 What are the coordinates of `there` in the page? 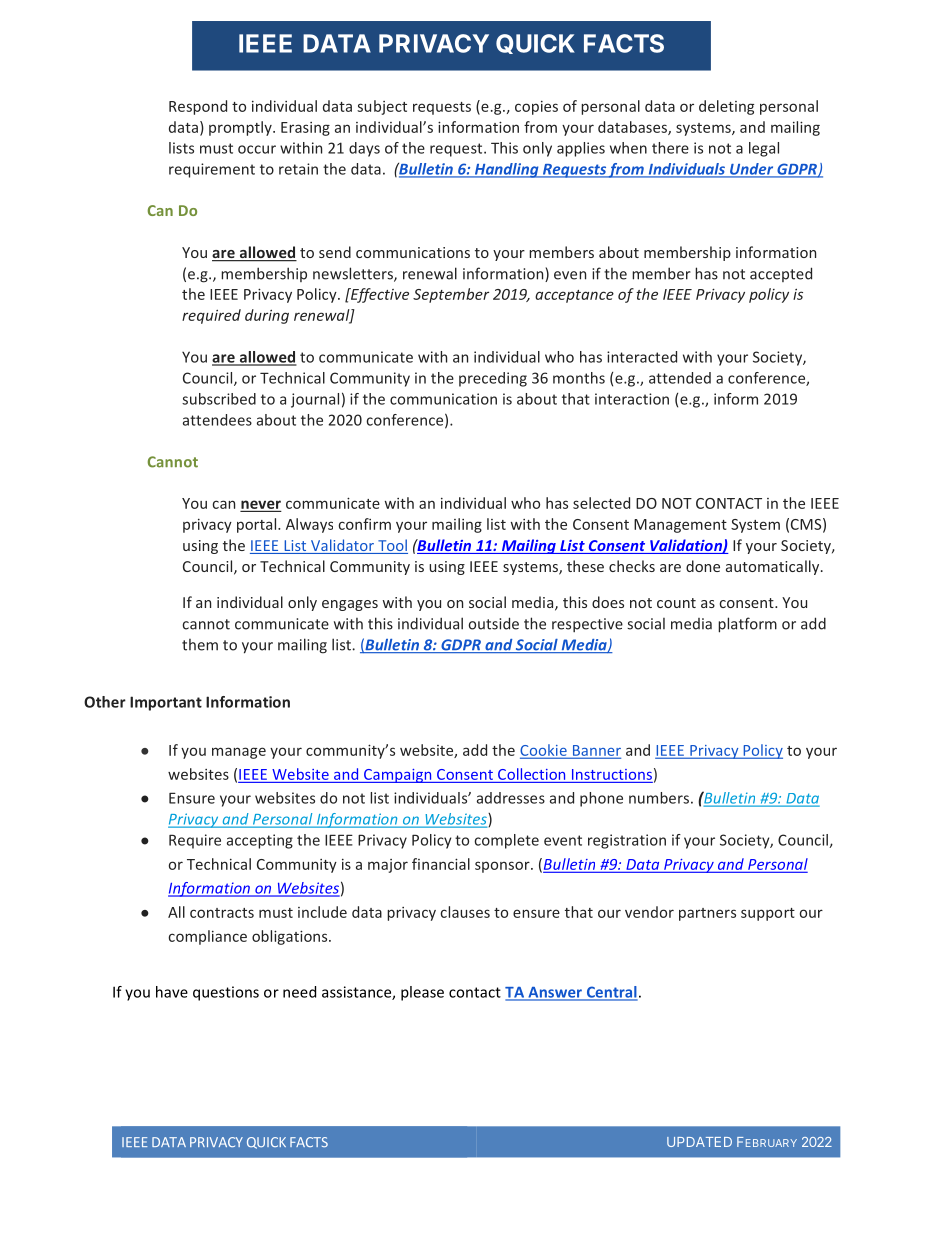 It's located at (670, 148).
